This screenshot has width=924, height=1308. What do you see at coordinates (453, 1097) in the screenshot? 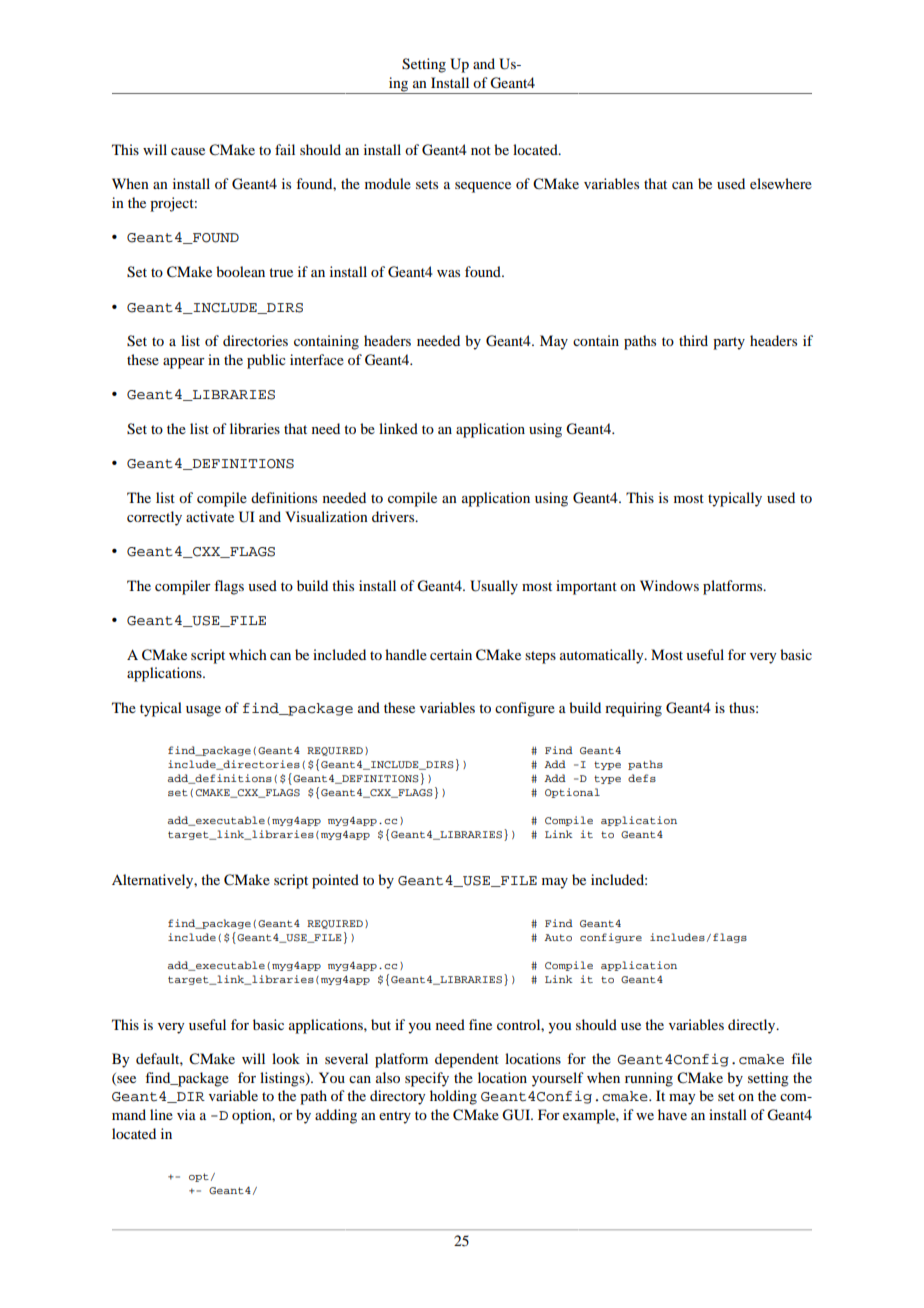
I see `holding` at bounding box center [453, 1097].
